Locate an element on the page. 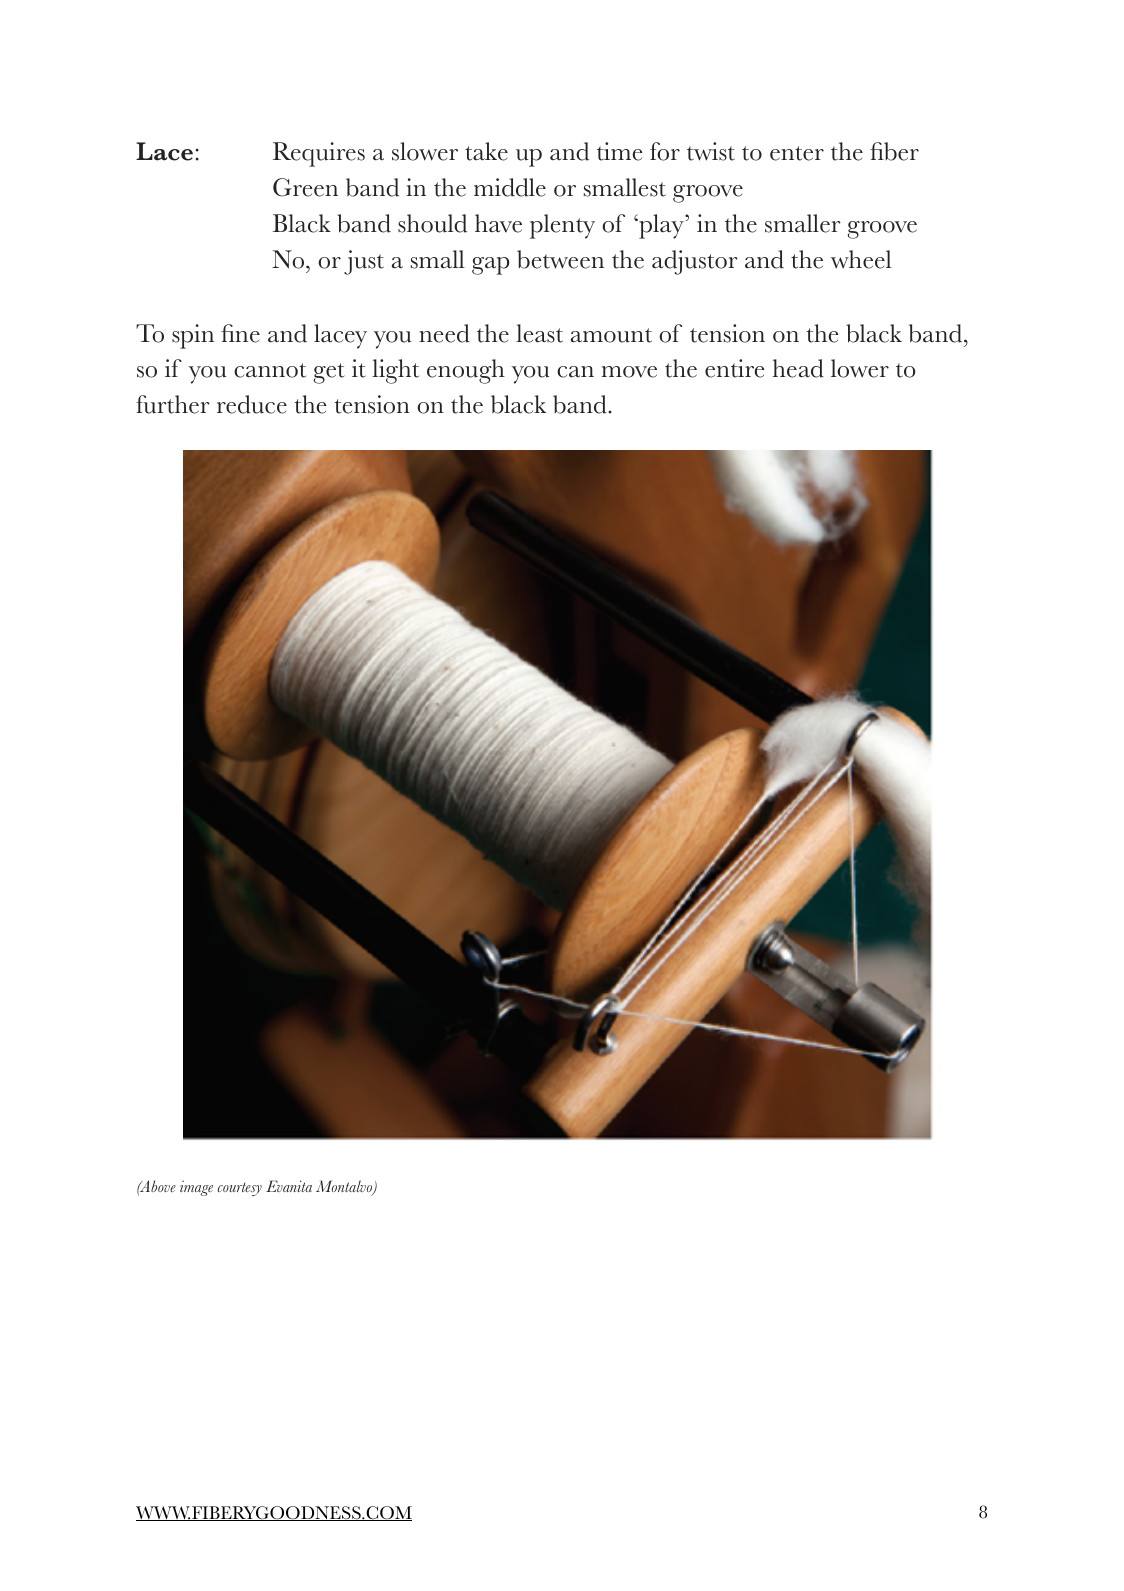 This document has width=1124, height=1591. image is located at coordinates (196, 1188).
